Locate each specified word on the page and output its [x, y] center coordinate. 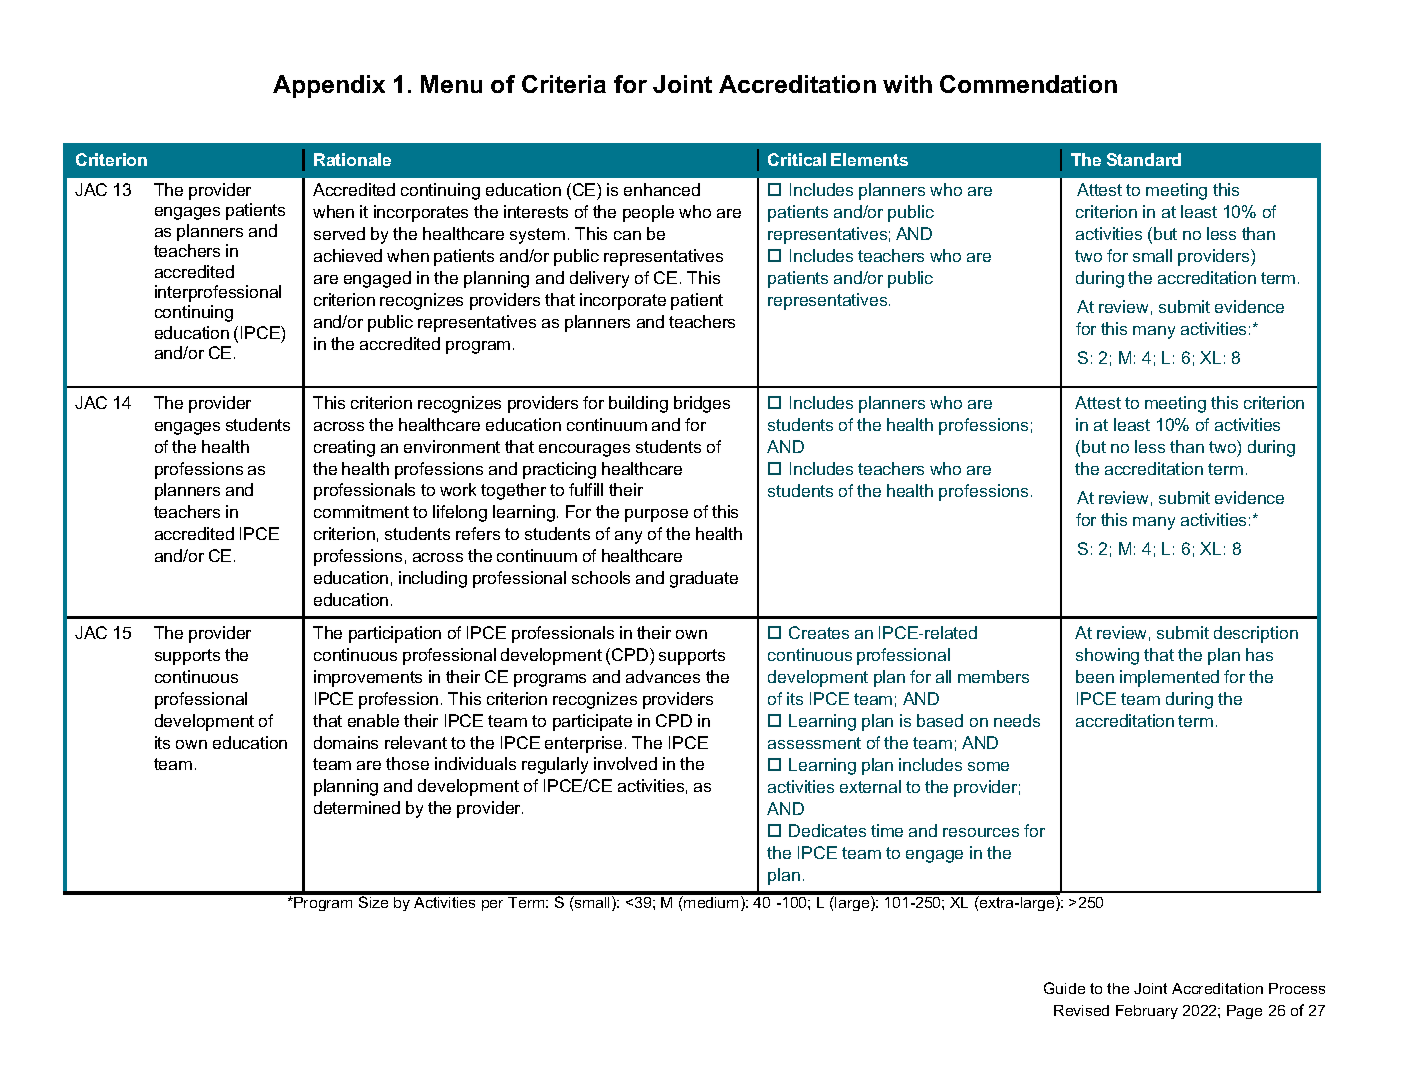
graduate [704, 579]
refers [478, 533]
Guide [1064, 988]
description [1256, 634]
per [492, 905]
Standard [1144, 159]
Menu [451, 84]
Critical [797, 159]
